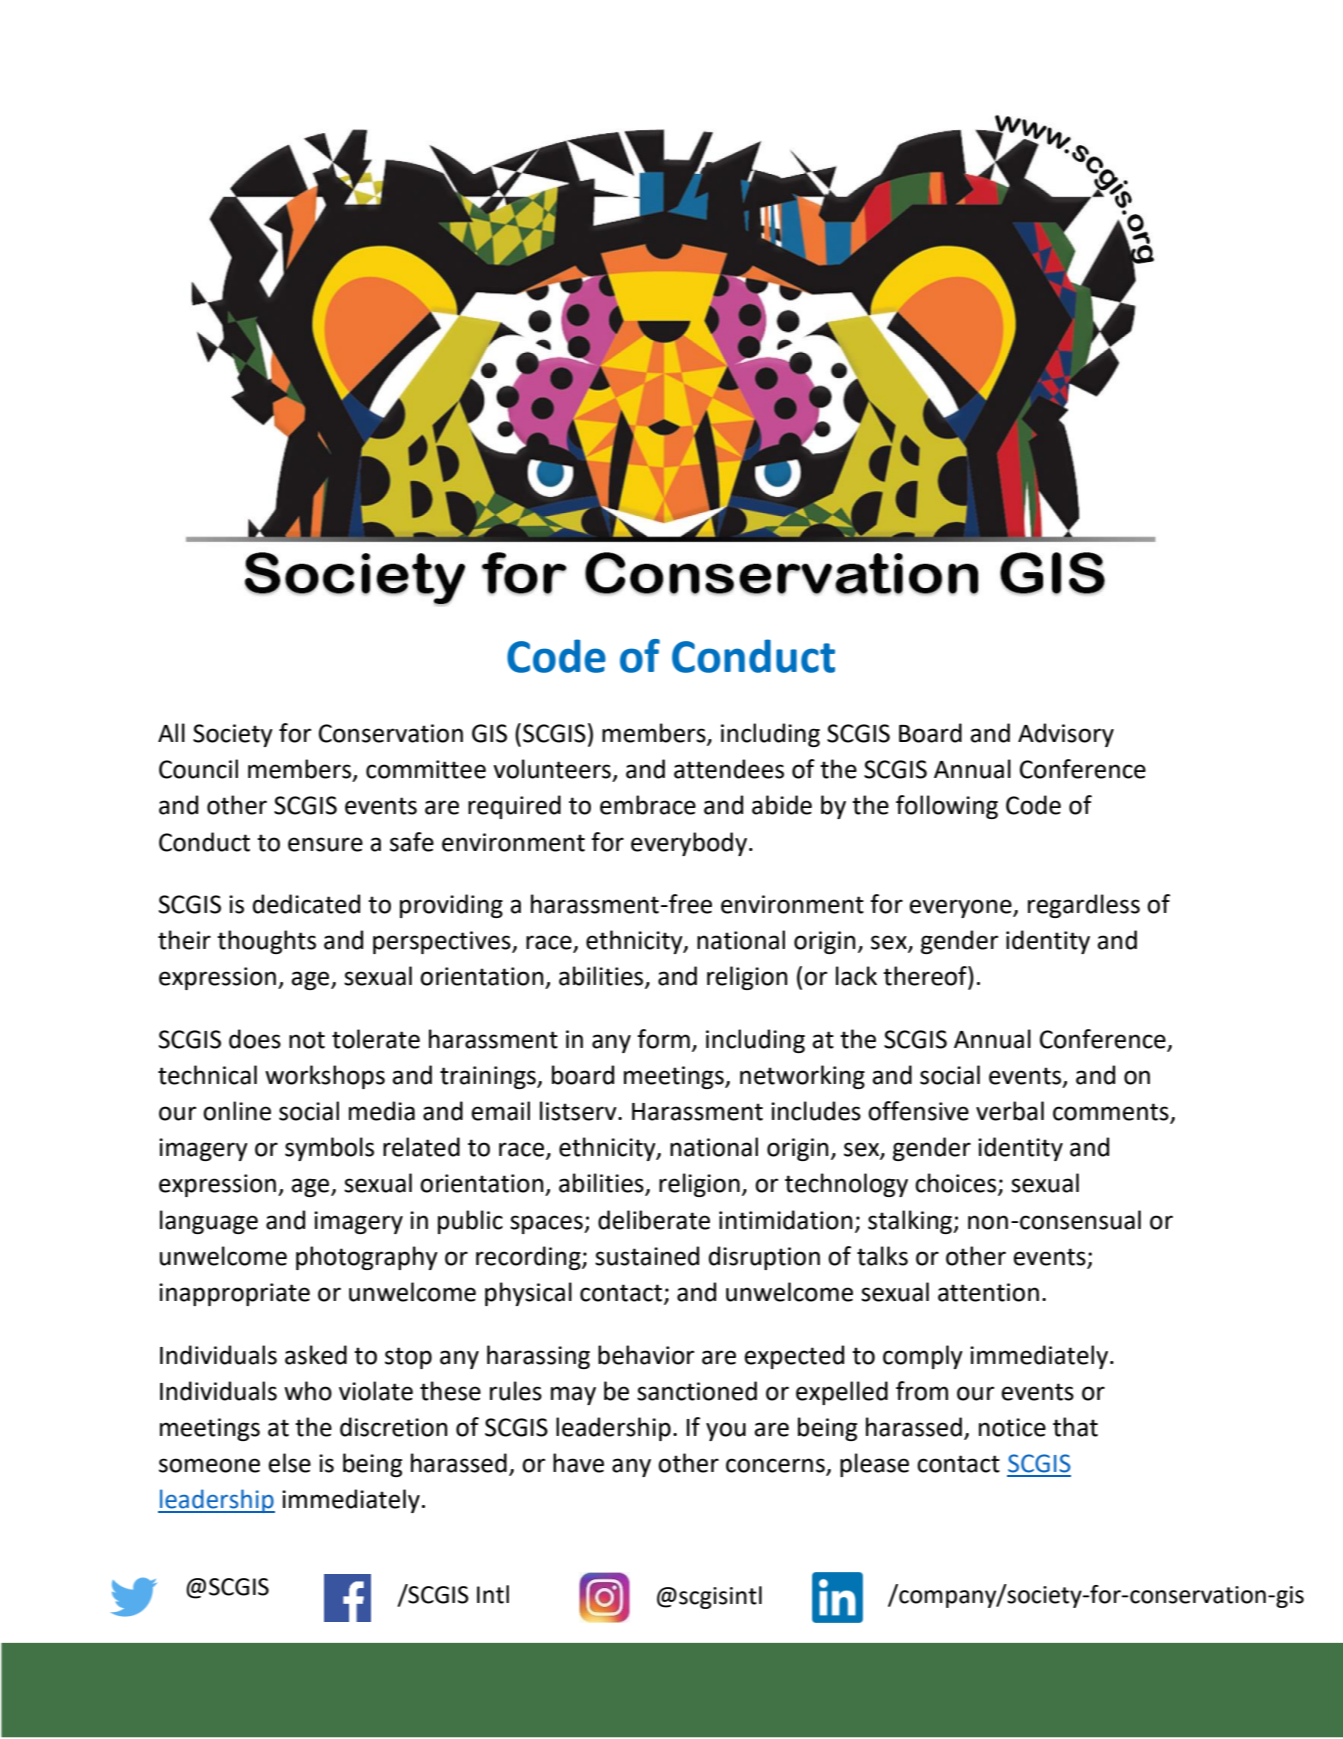 This screenshot has width=1343, height=1739. Describe the element at coordinates (289, 1463) in the screenshot. I see `else` at that location.
